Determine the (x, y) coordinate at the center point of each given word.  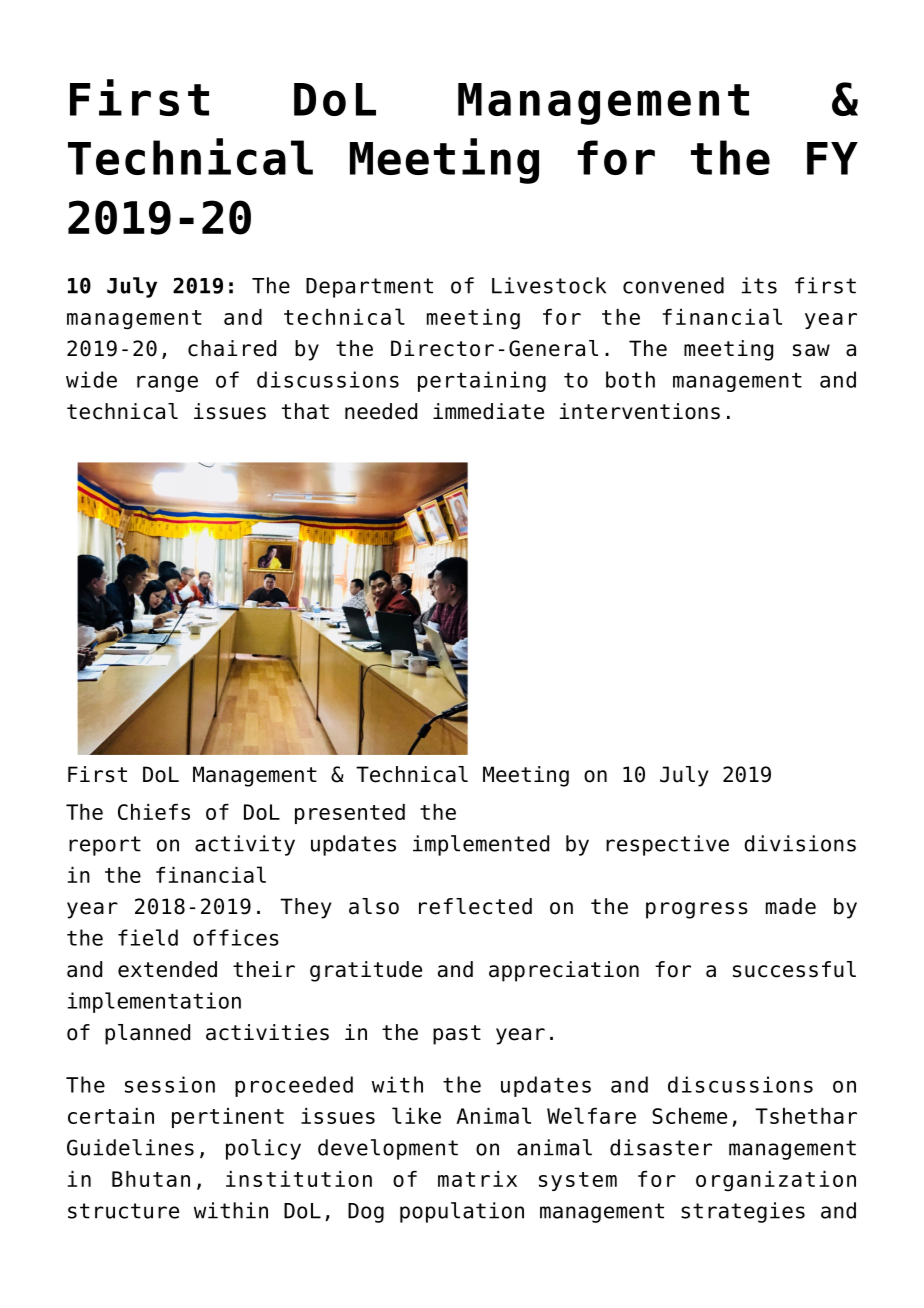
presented (350, 814)
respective (667, 845)
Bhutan (151, 1179)
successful (794, 969)
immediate (488, 411)
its (759, 285)
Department (369, 288)
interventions (640, 411)
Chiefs (154, 812)
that (305, 411)
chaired (232, 348)
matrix (477, 1179)
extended (167, 969)
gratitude (366, 971)
